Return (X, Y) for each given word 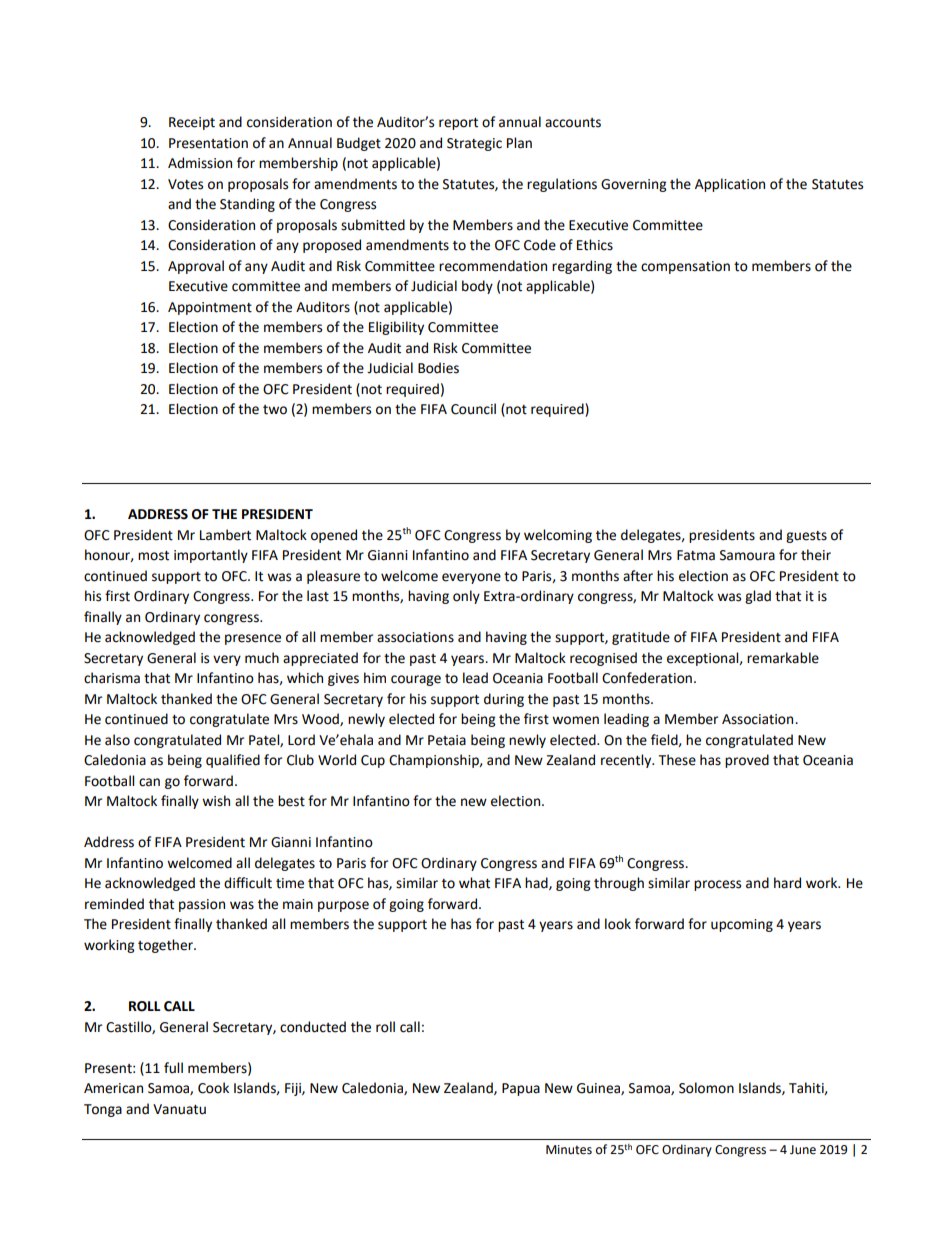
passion (202, 905)
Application (730, 185)
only (466, 597)
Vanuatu (179, 1109)
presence (253, 639)
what (474, 883)
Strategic (474, 144)
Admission (200, 163)
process (717, 885)
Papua (521, 1089)
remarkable (783, 658)
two (275, 410)
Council (473, 409)
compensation (685, 267)
